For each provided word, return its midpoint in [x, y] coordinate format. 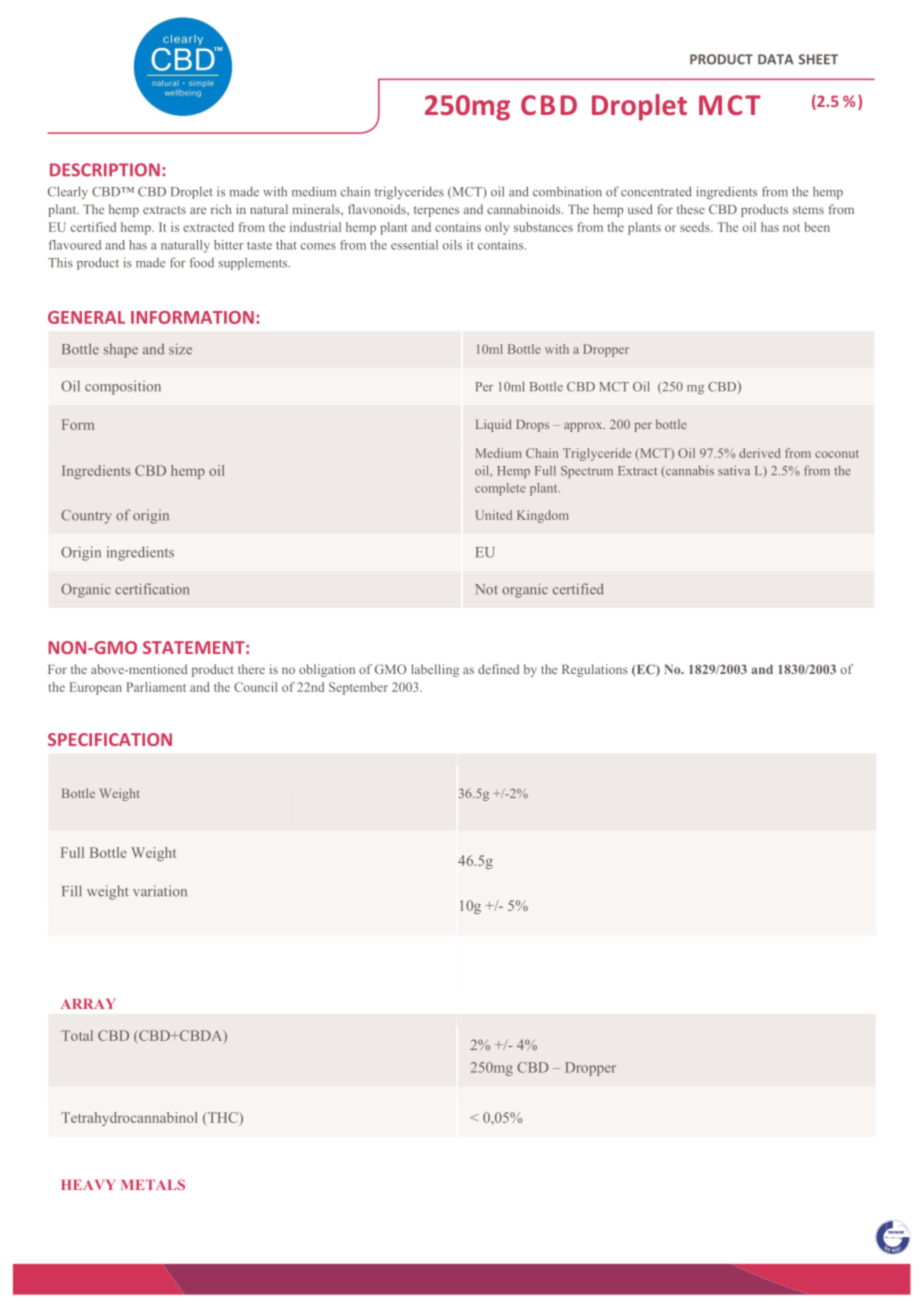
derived [760, 453]
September [358, 688]
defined [498, 669]
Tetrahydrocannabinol [129, 1119]
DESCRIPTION [105, 170]
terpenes [436, 211]
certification [152, 589]
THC [222, 1119]
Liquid [494, 425]
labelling [435, 670]
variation [160, 891]
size [180, 349]
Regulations [595, 670]
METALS [153, 1184]
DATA [776, 59]
